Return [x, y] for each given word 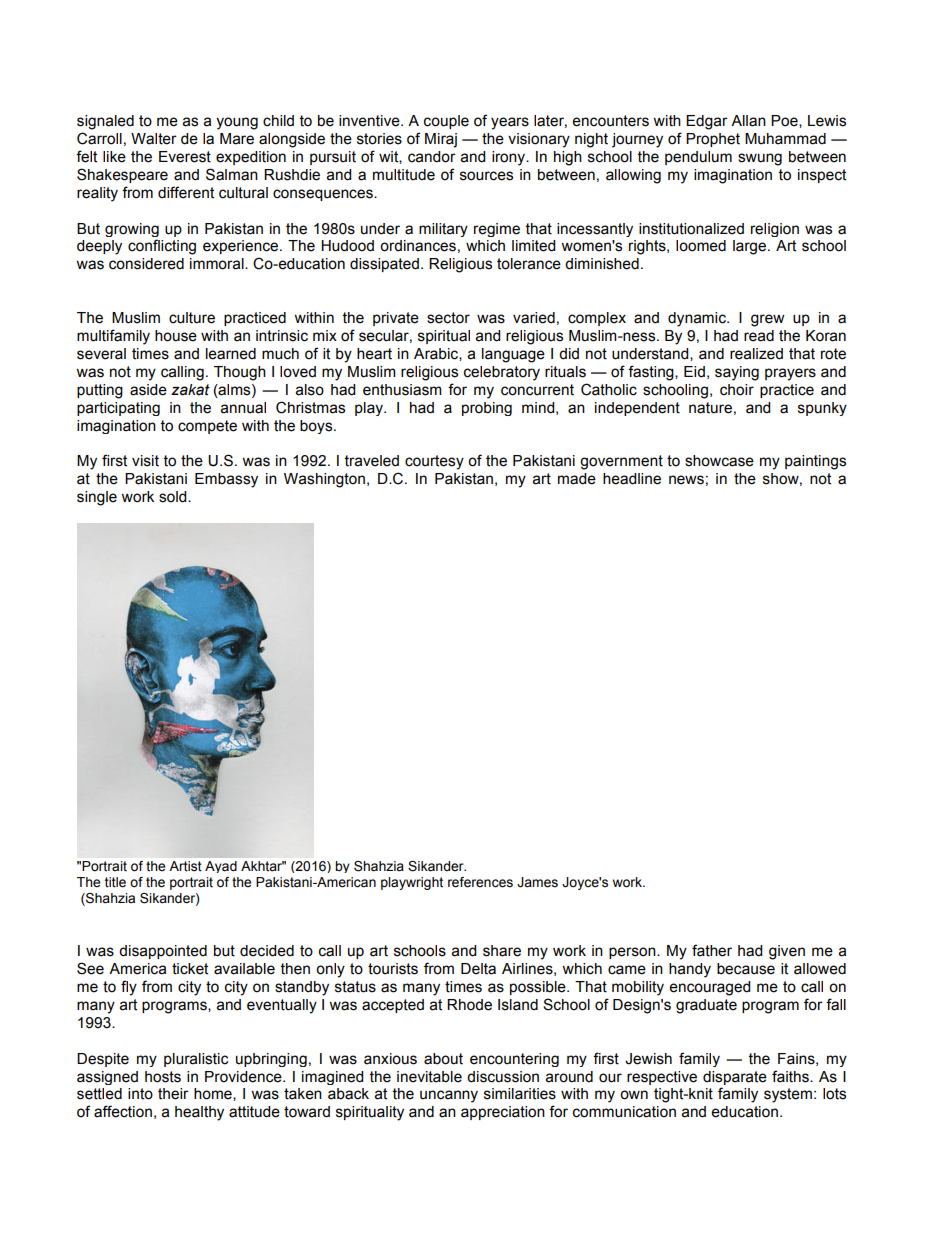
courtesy [434, 462]
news [686, 480]
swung [760, 159]
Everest [185, 157]
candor [432, 157]
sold [174, 497]
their [173, 1094]
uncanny [449, 1096]
